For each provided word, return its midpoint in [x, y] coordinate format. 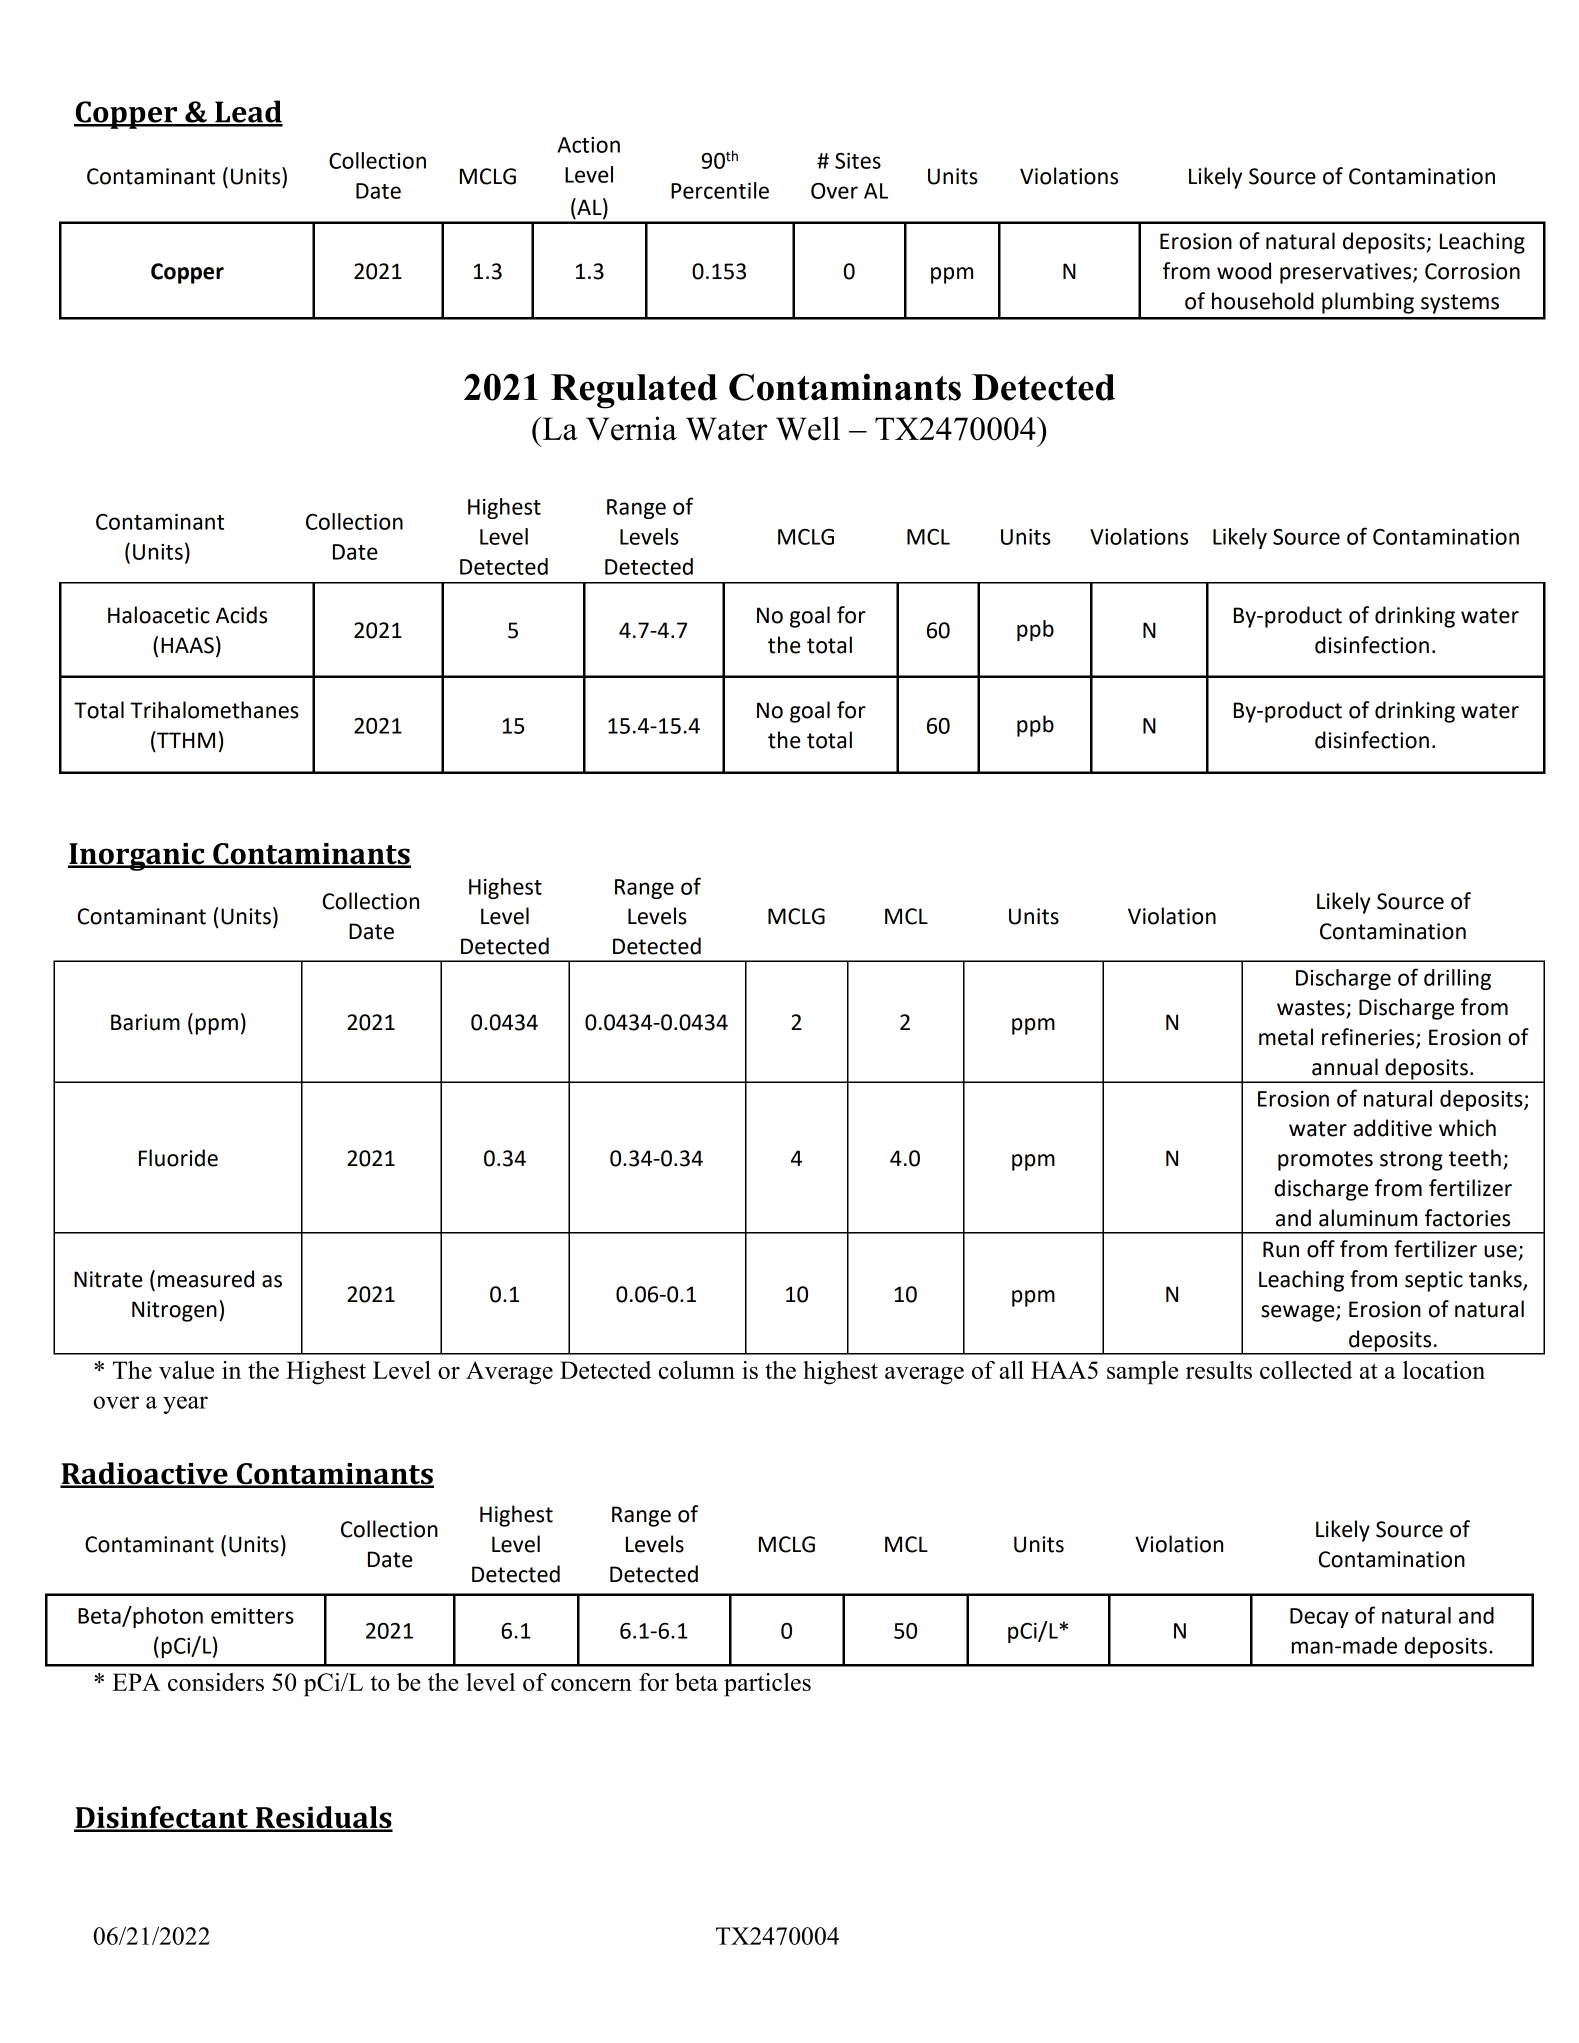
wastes [1312, 1009]
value [186, 1370]
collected [1306, 1370]
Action [588, 145]
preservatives [1347, 273]
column [697, 1370]
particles [767, 1685]
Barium [145, 1022]
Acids [241, 615]
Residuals [323, 1818]
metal [1286, 1037]
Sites [858, 161]
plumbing [1368, 303]
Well [808, 428]
